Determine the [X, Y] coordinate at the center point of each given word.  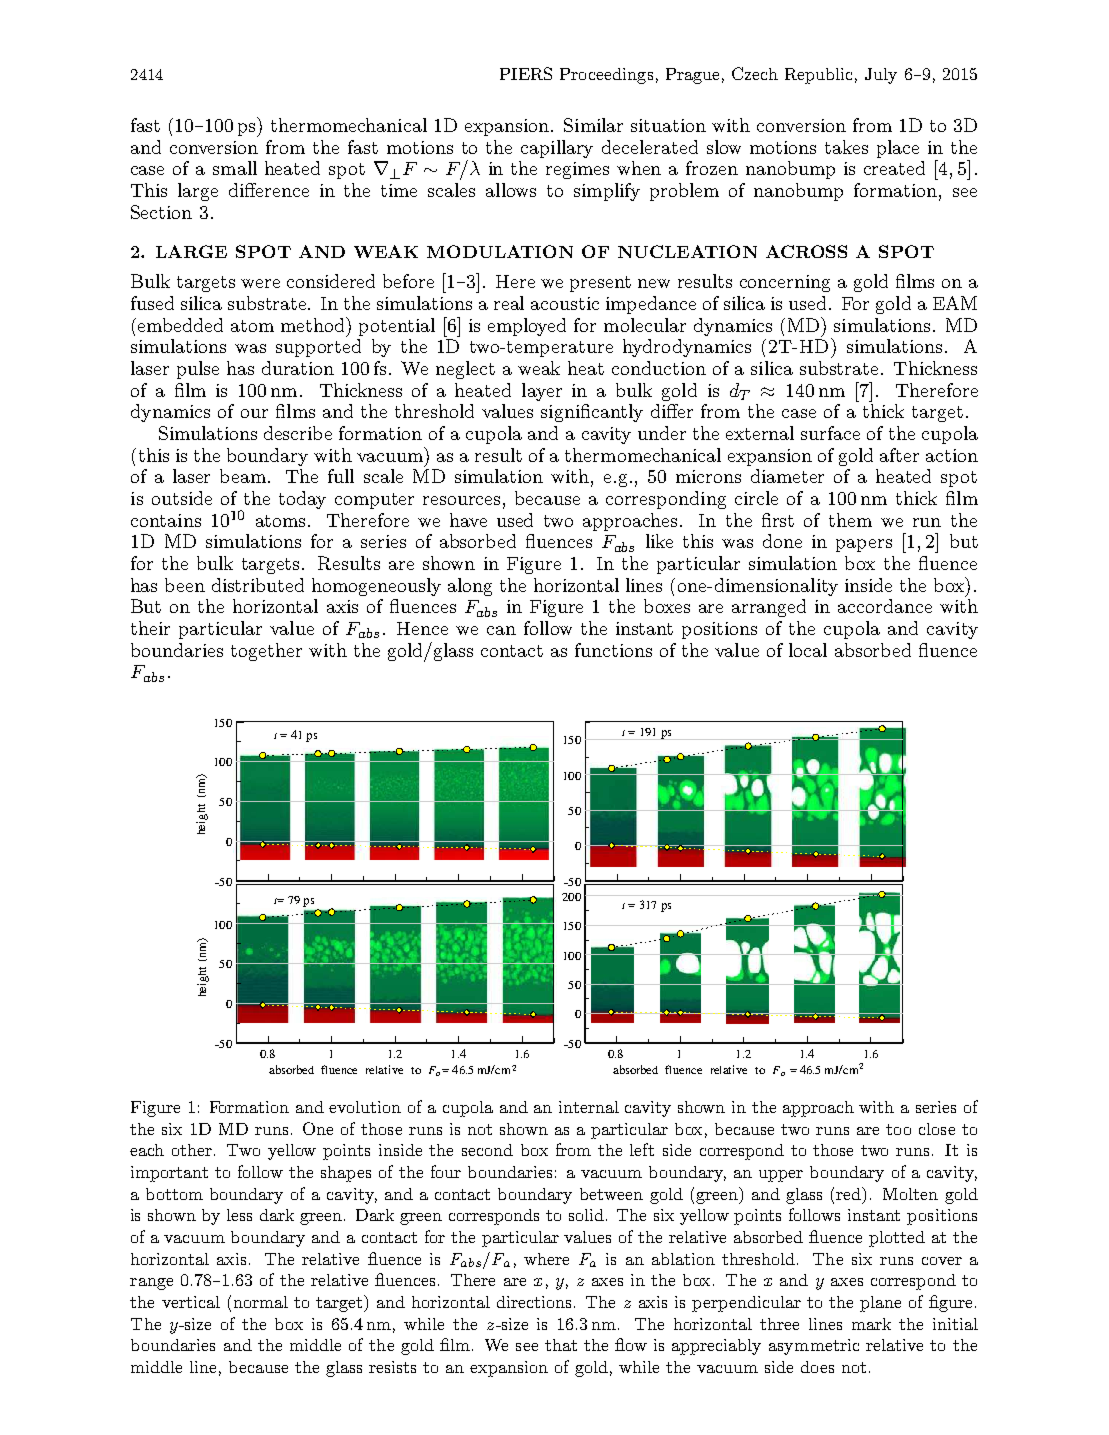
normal [261, 1302]
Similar [593, 125]
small [235, 168]
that [561, 1345]
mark [871, 1324]
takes [846, 147]
